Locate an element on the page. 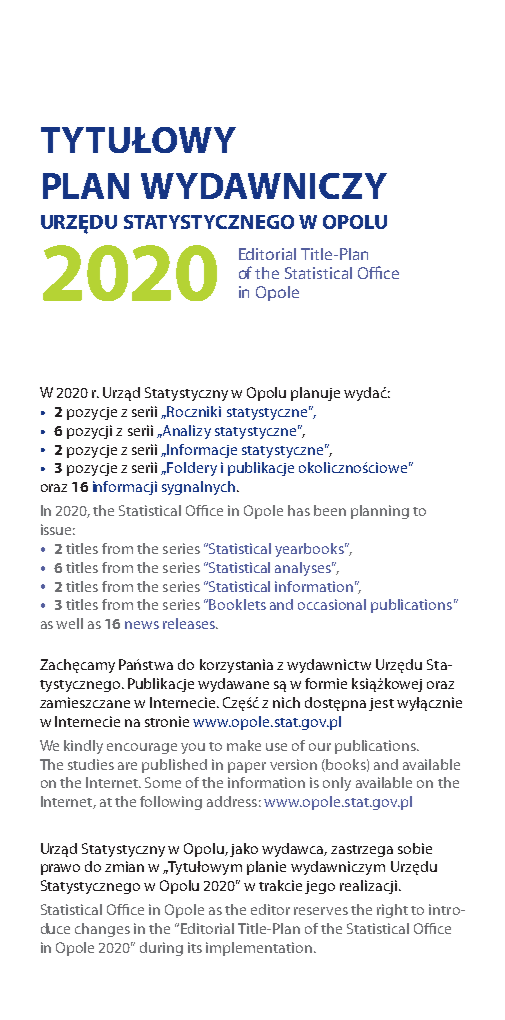 The image size is (505, 1020). releases is located at coordinates (190, 623).
